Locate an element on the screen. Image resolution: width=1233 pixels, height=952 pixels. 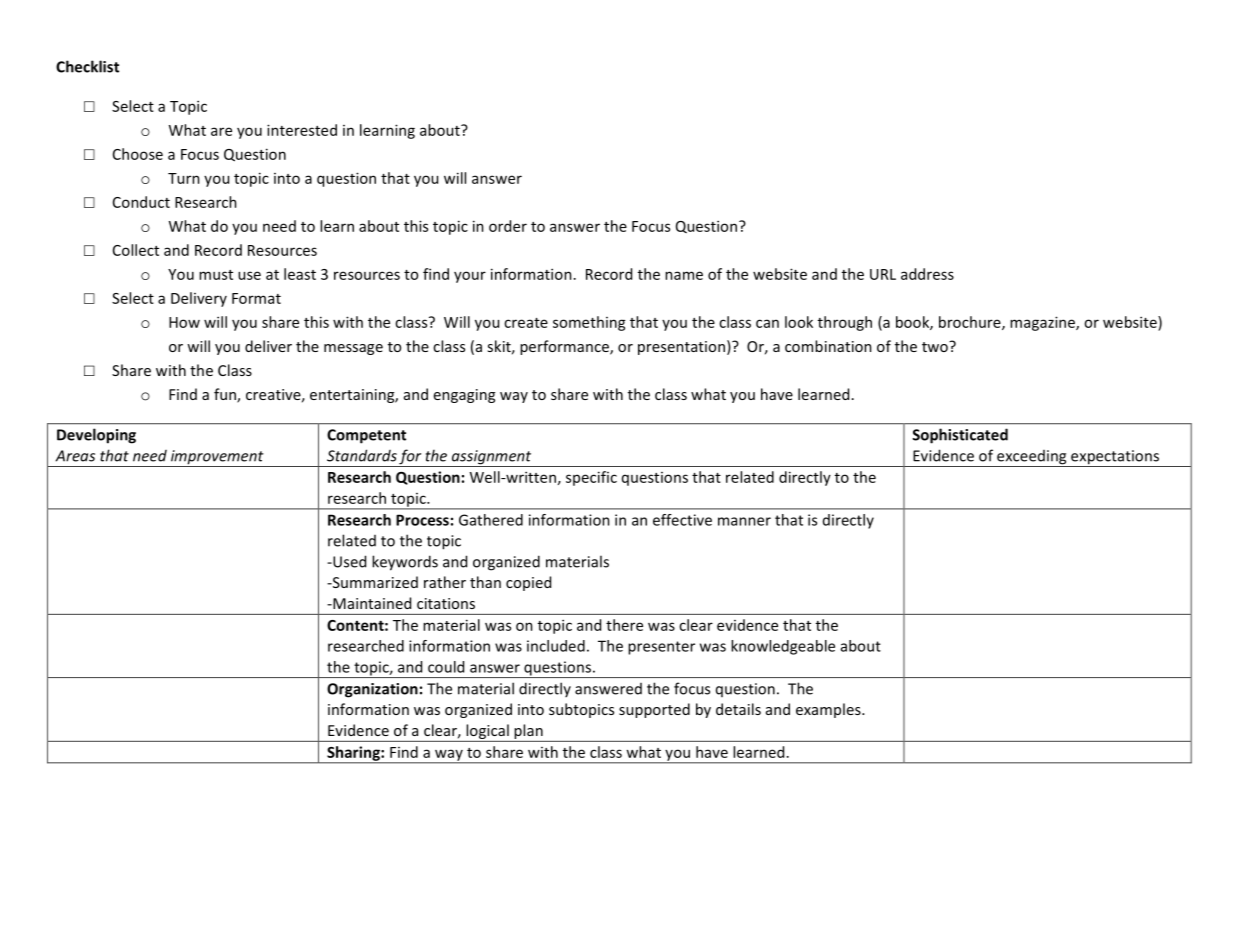
fun is located at coordinates (226, 395).
